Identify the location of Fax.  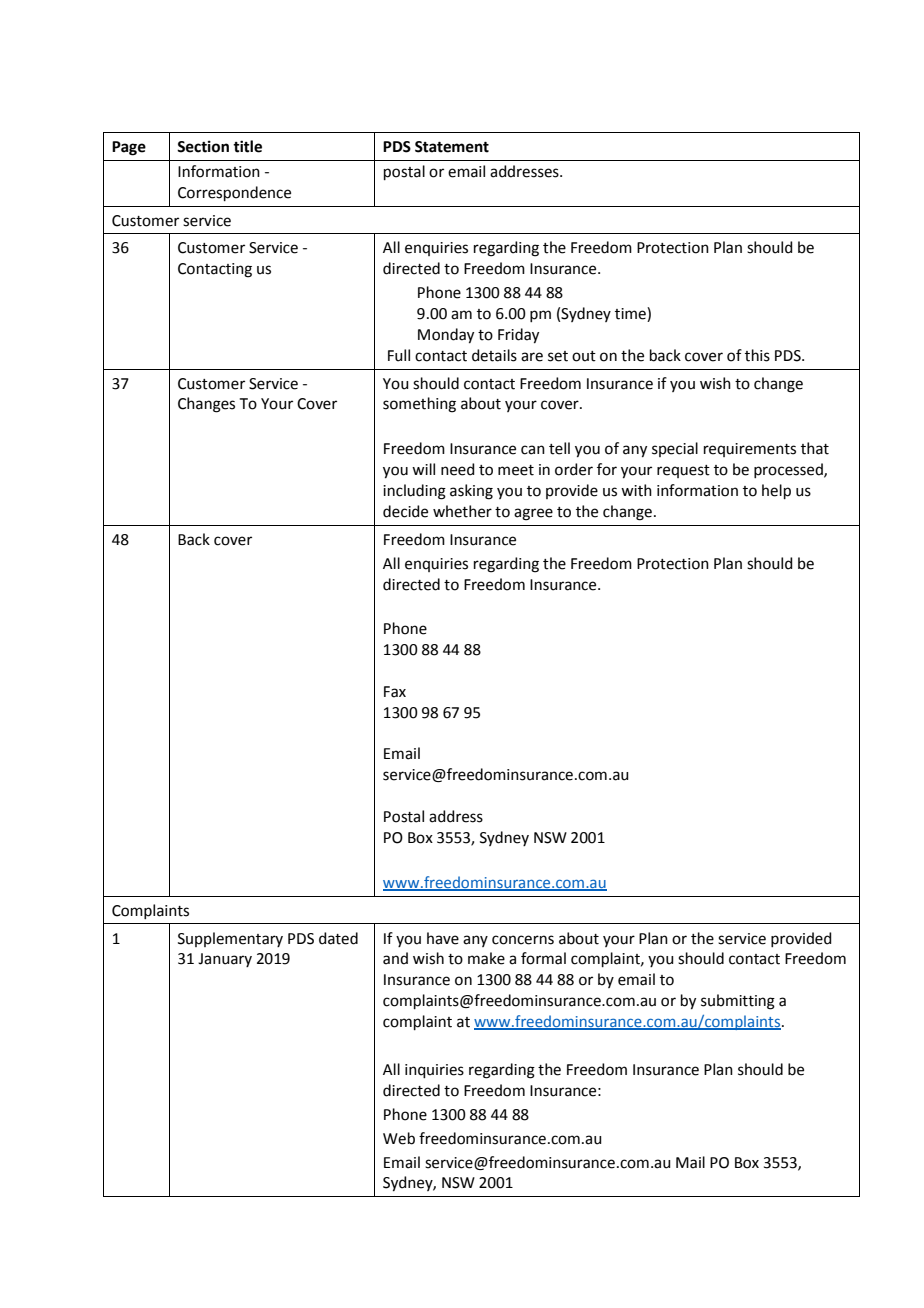
(395, 692).
